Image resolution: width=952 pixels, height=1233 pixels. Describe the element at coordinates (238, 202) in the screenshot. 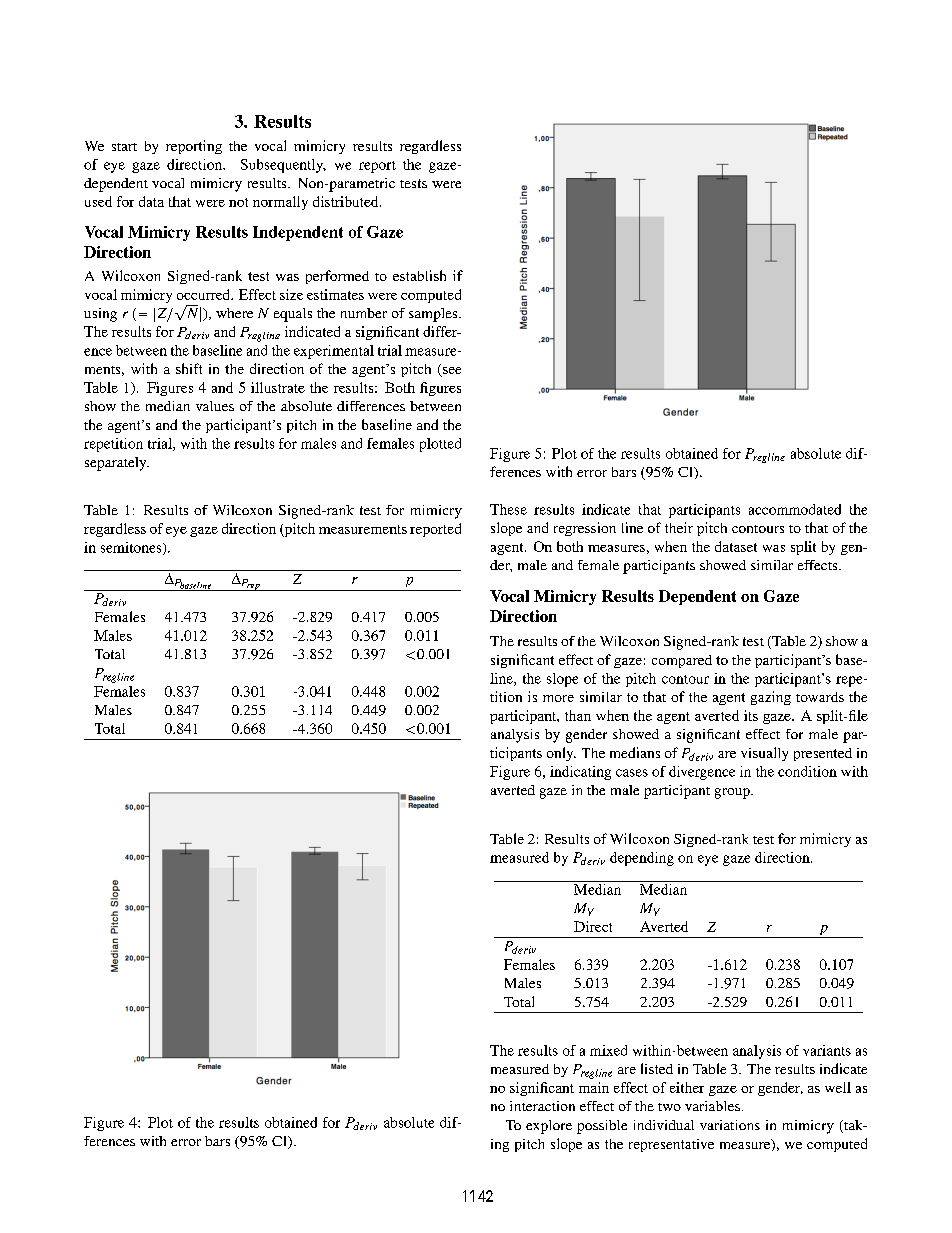

I see `not` at that location.
